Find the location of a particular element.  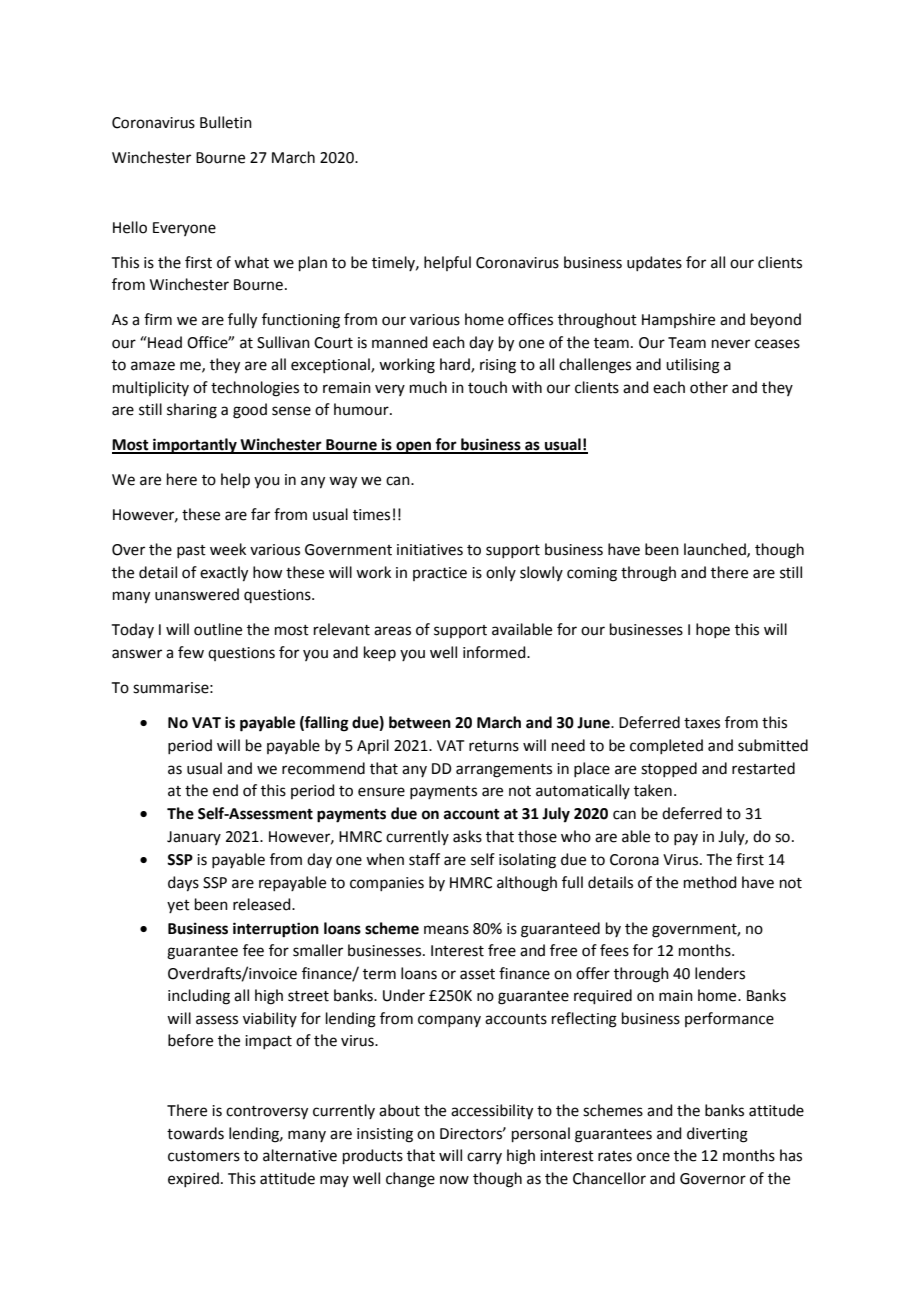

plan is located at coordinates (313, 263).
